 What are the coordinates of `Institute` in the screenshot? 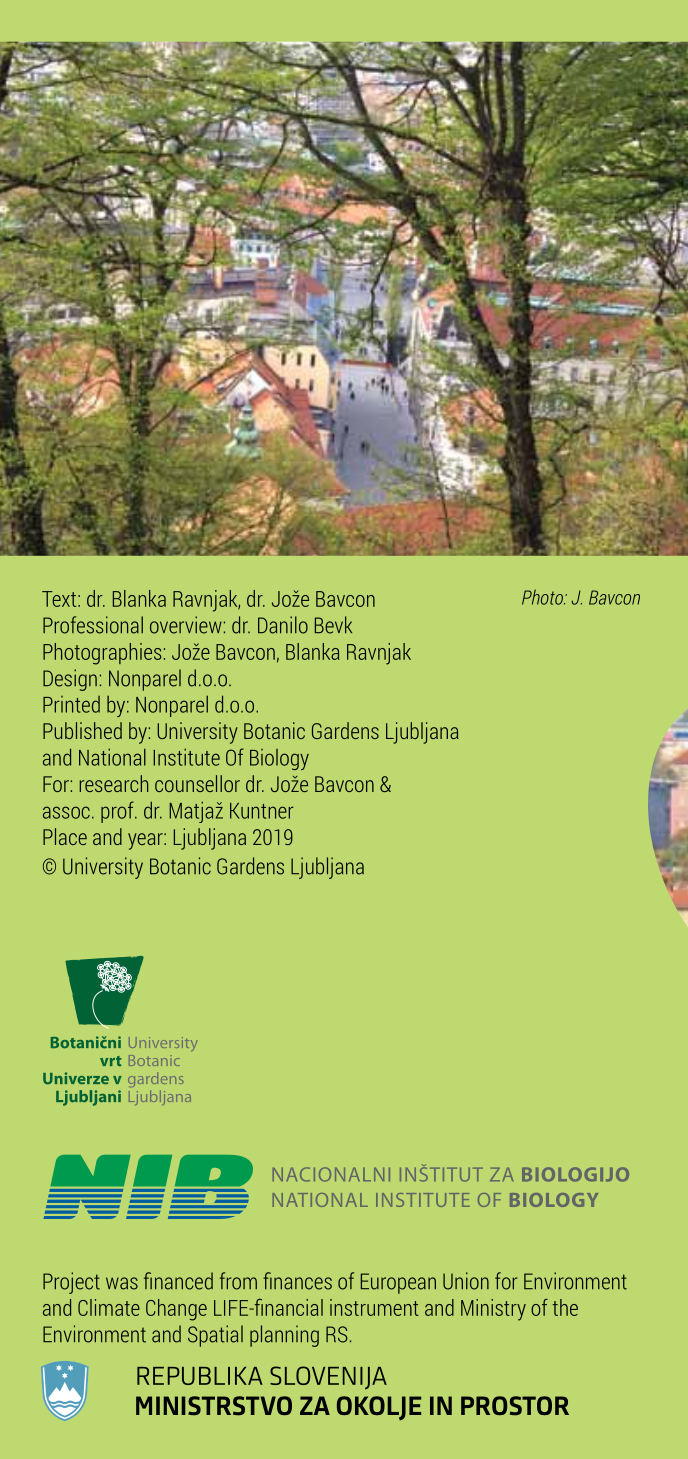 It's located at (186, 757).
